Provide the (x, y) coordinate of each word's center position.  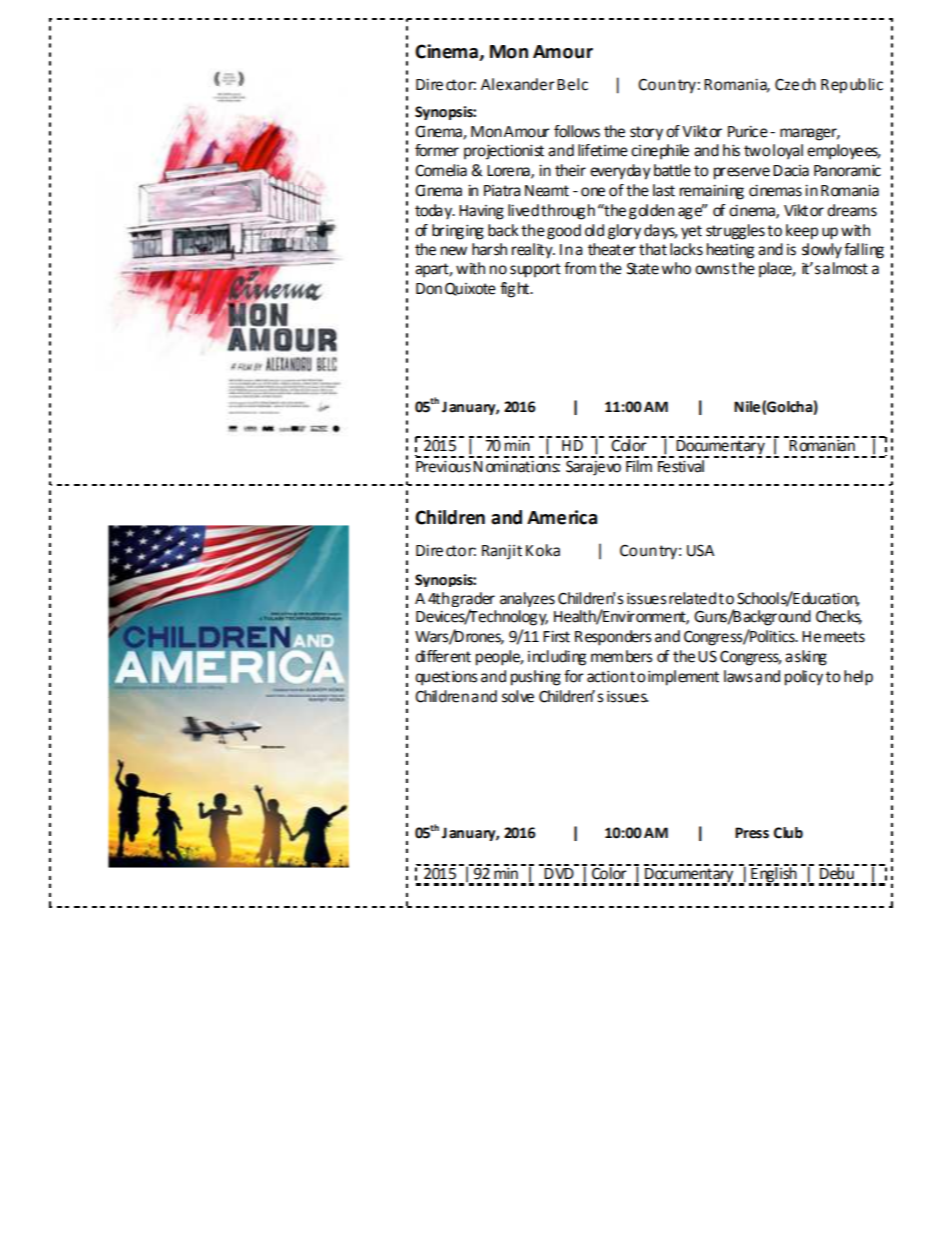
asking (806, 658)
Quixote (470, 289)
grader (473, 599)
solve (518, 696)
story (646, 133)
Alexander (518, 84)
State (643, 268)
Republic (852, 86)
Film (640, 464)
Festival (681, 465)
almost (845, 268)
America (562, 517)
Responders (613, 638)
